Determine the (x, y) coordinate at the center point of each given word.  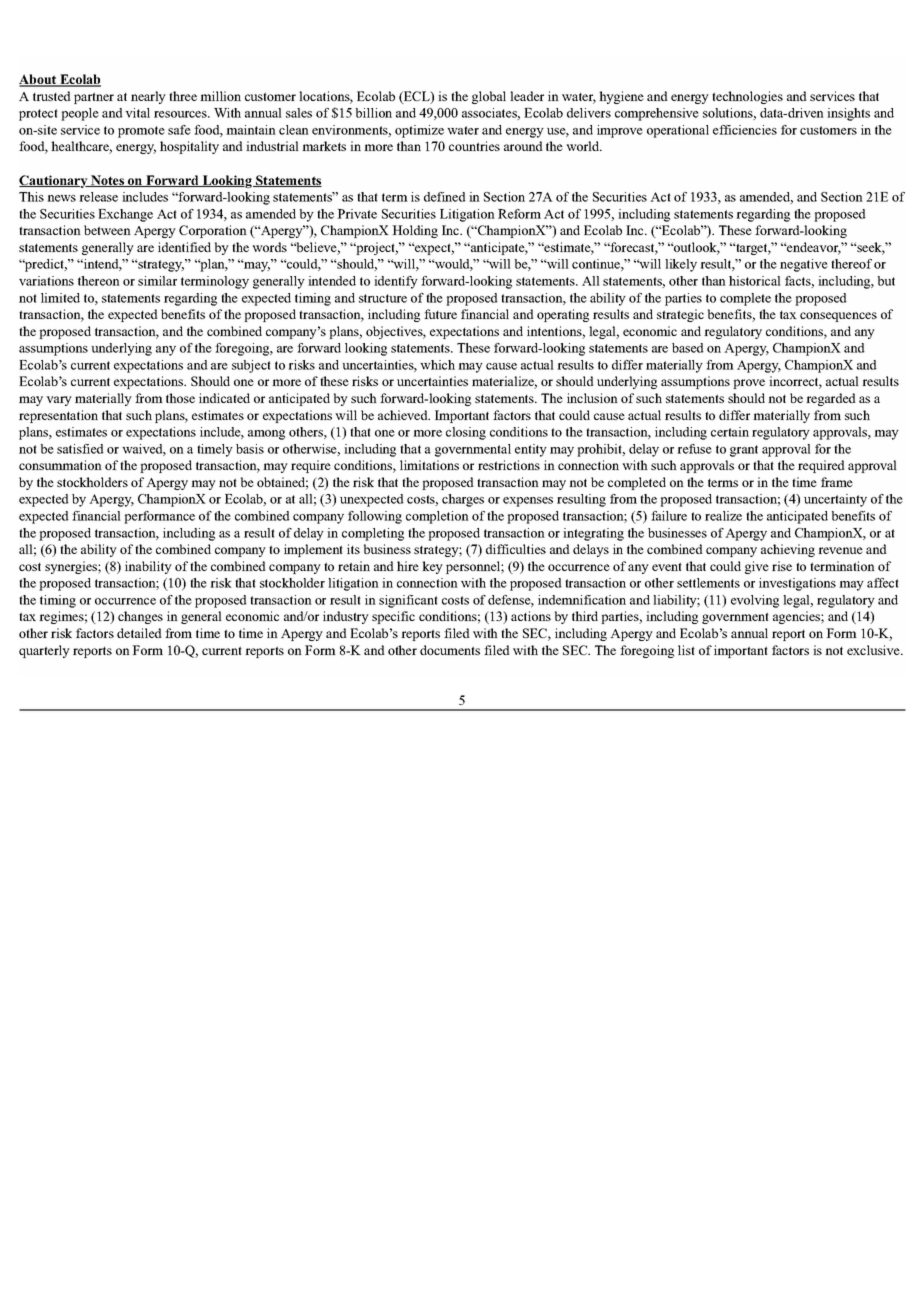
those (180, 398)
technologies (747, 97)
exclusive (874, 650)
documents (450, 650)
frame (837, 482)
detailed (139, 633)
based (688, 348)
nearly (148, 97)
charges (463, 500)
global (489, 97)
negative (804, 265)
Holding (415, 231)
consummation (60, 465)
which (437, 365)
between (107, 230)
